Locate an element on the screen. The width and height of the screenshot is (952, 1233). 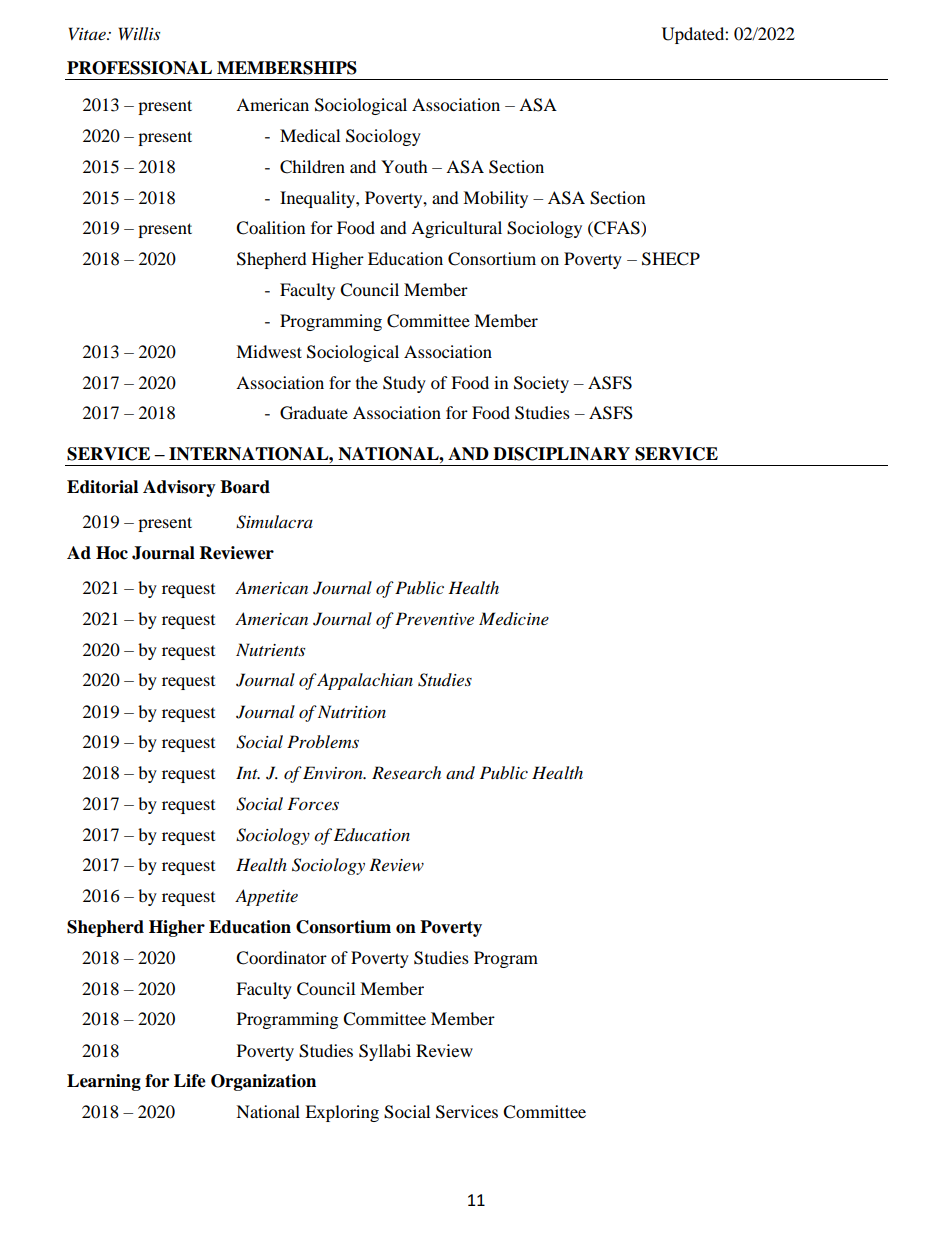
Society is located at coordinates (541, 384).
